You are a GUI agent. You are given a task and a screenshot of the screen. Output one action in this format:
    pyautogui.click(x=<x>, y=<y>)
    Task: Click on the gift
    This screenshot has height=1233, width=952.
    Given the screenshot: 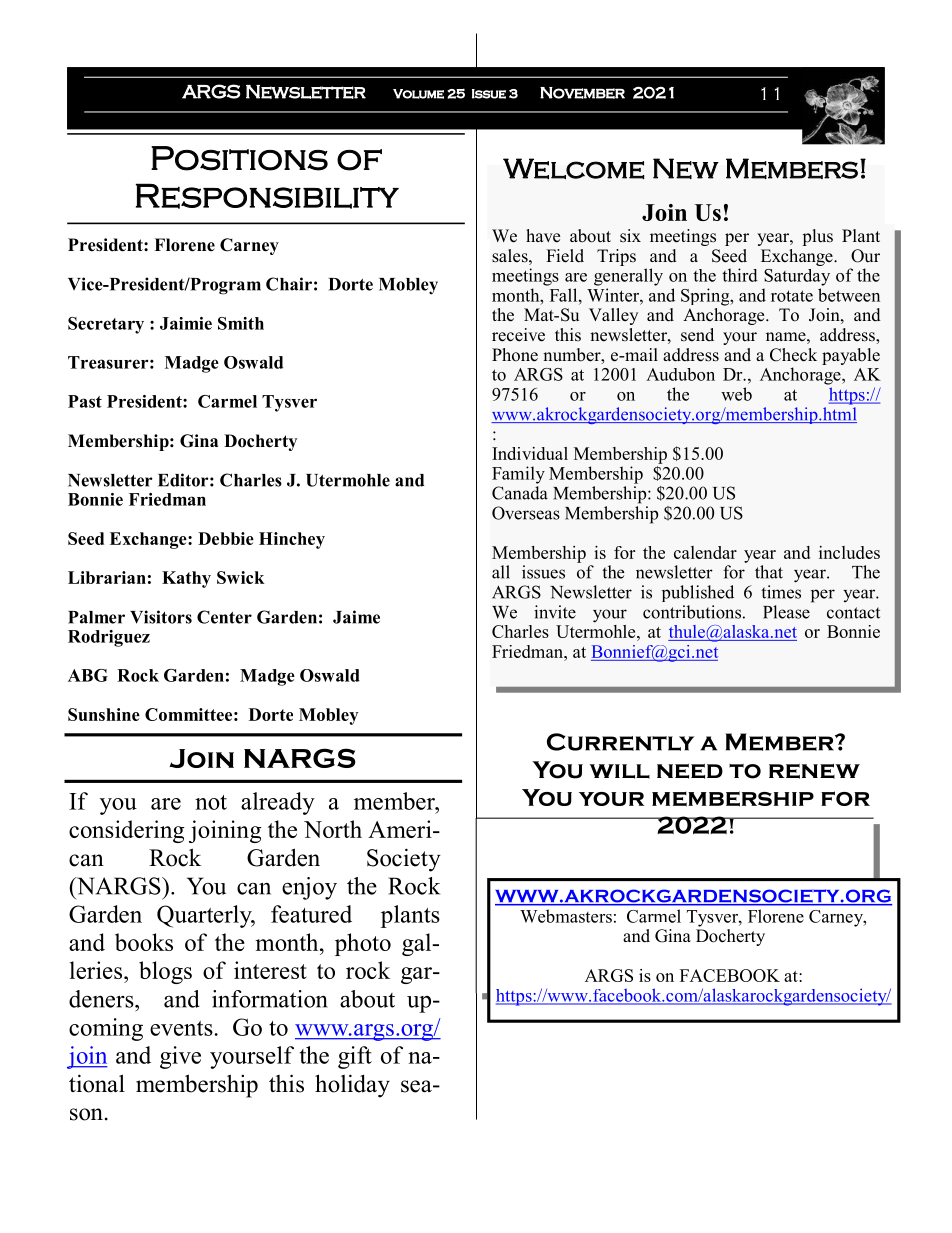 What is the action you would take?
    pyautogui.click(x=355, y=1057)
